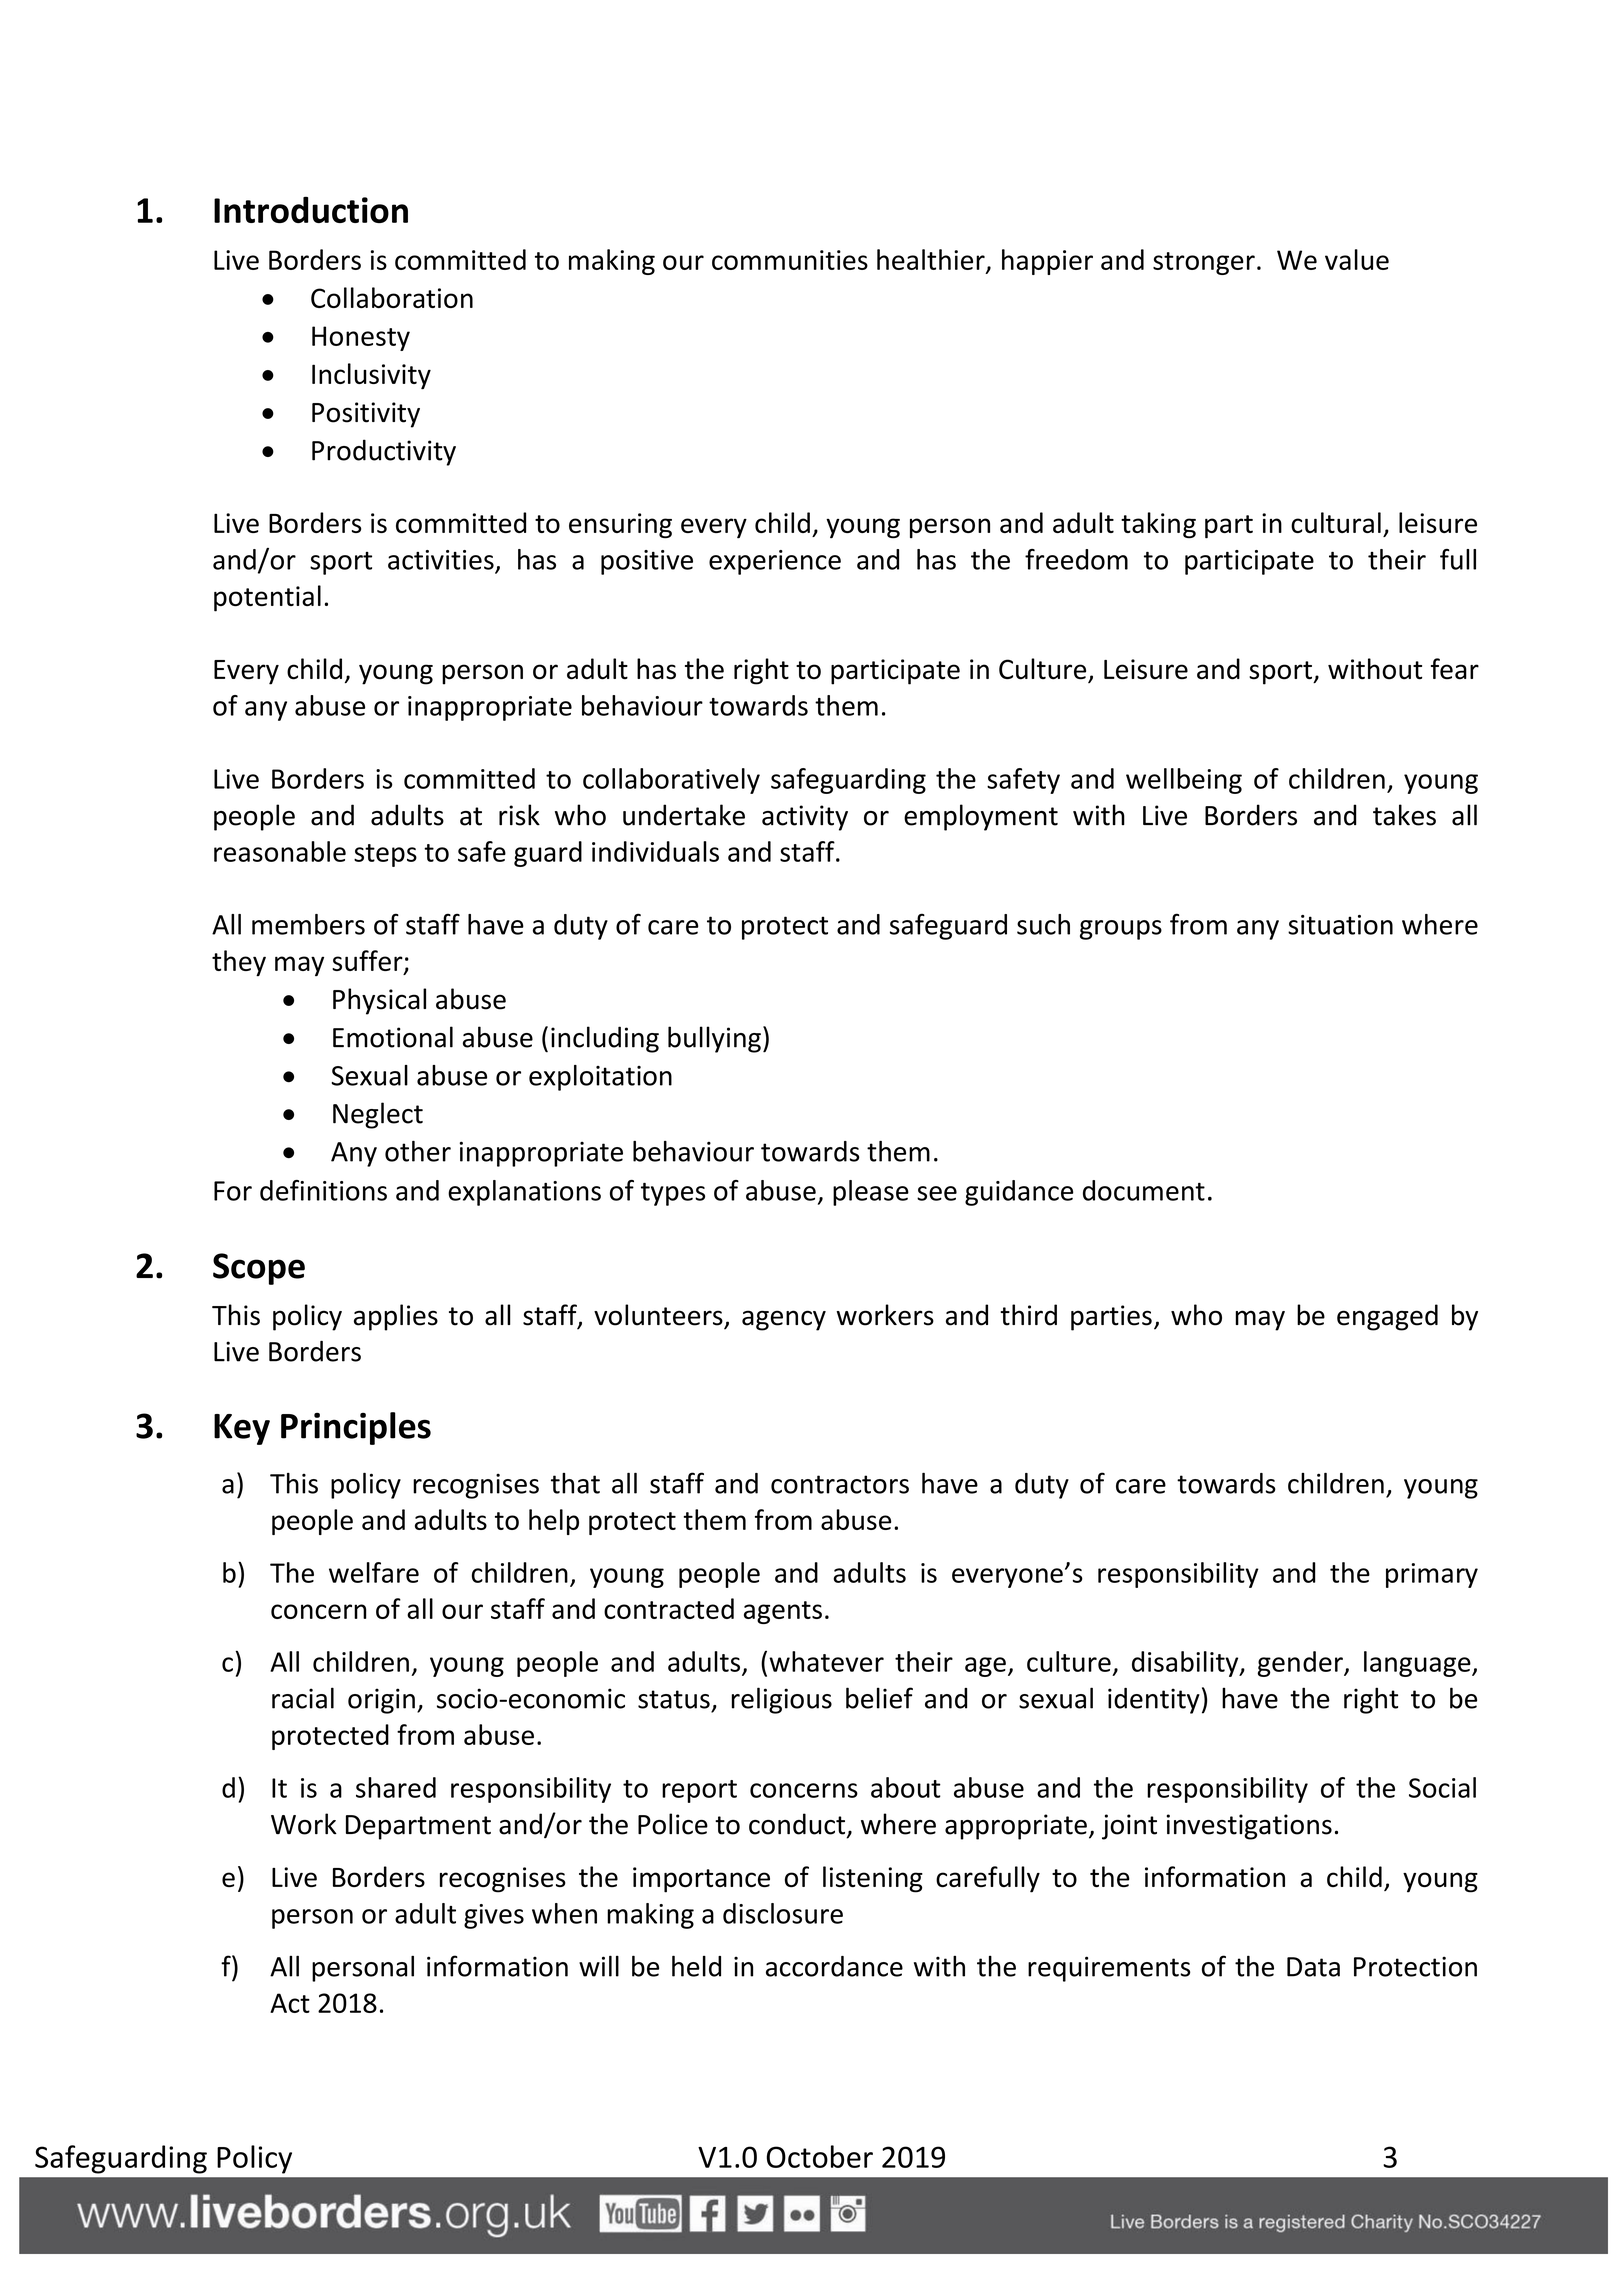 This document has width=1617, height=2288. What do you see at coordinates (1357, 259) in the document?
I see `value` at bounding box center [1357, 259].
